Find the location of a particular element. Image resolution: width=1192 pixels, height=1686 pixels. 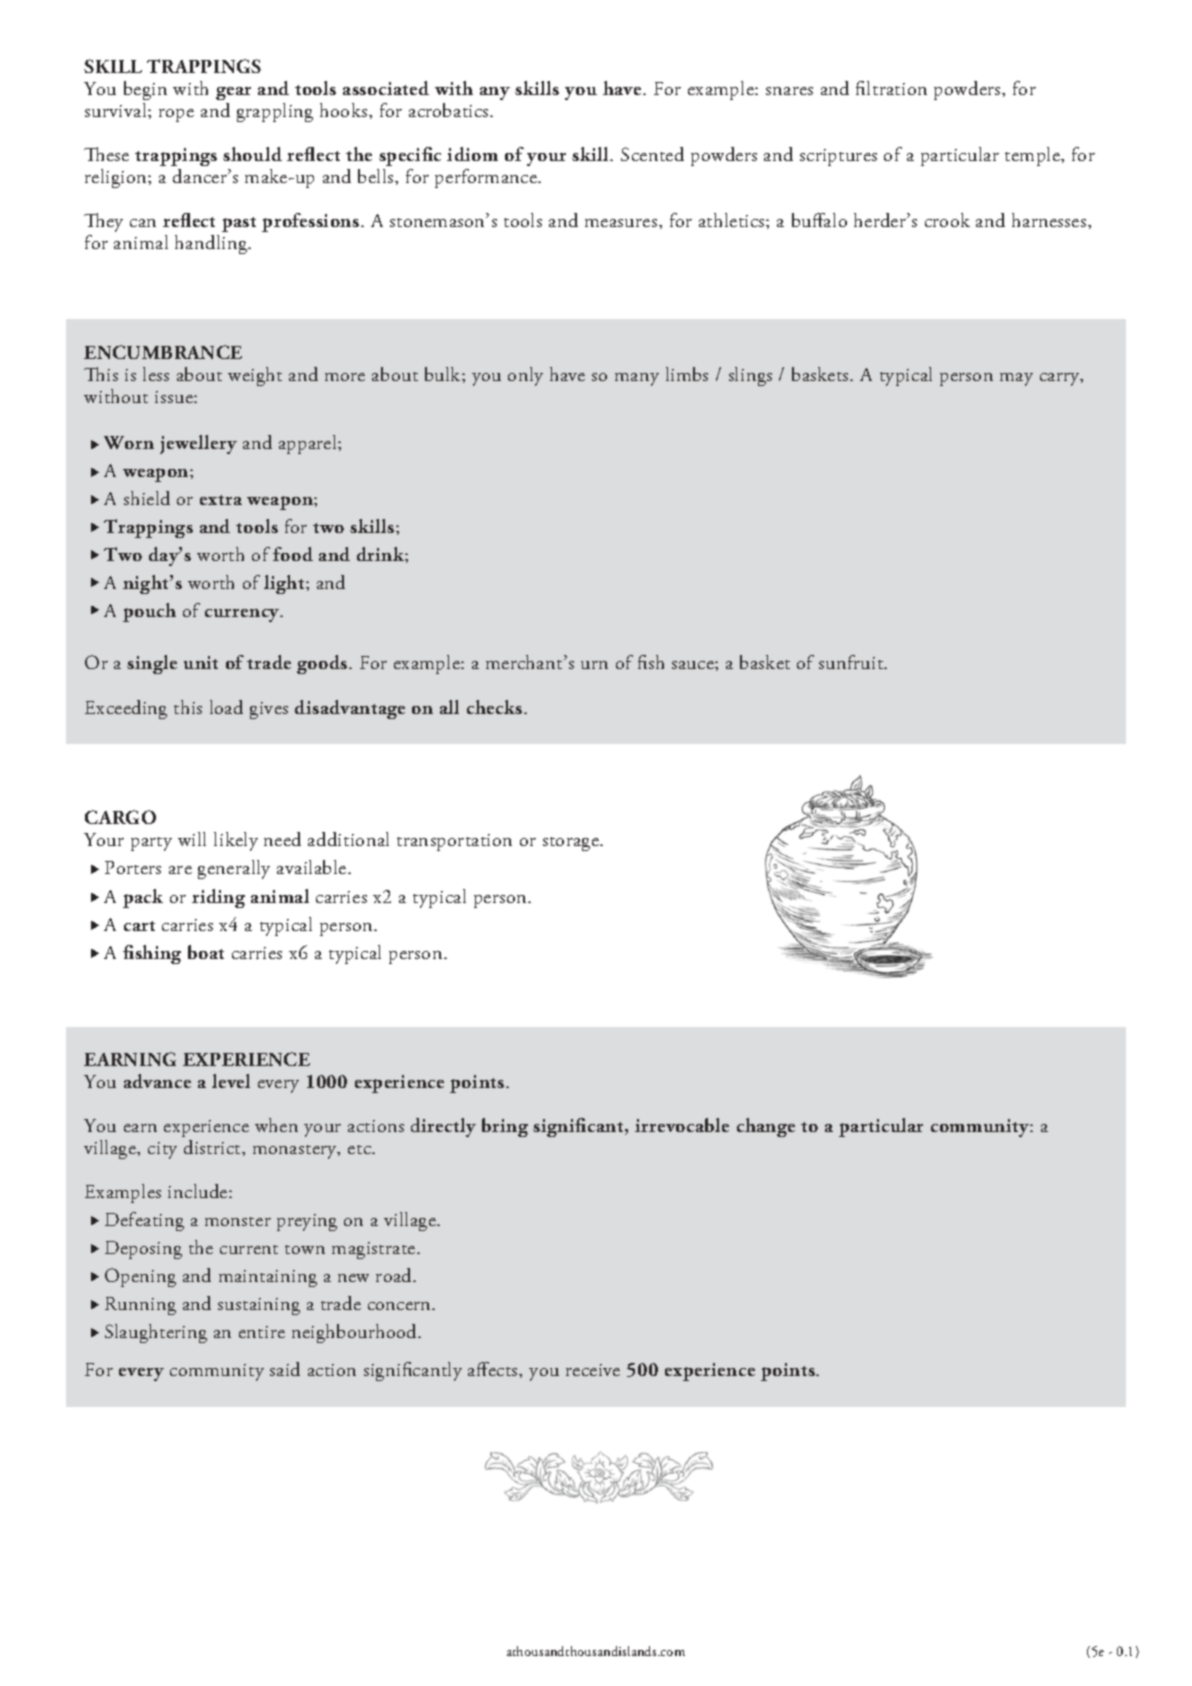

bring is located at coordinates (505, 1127).
